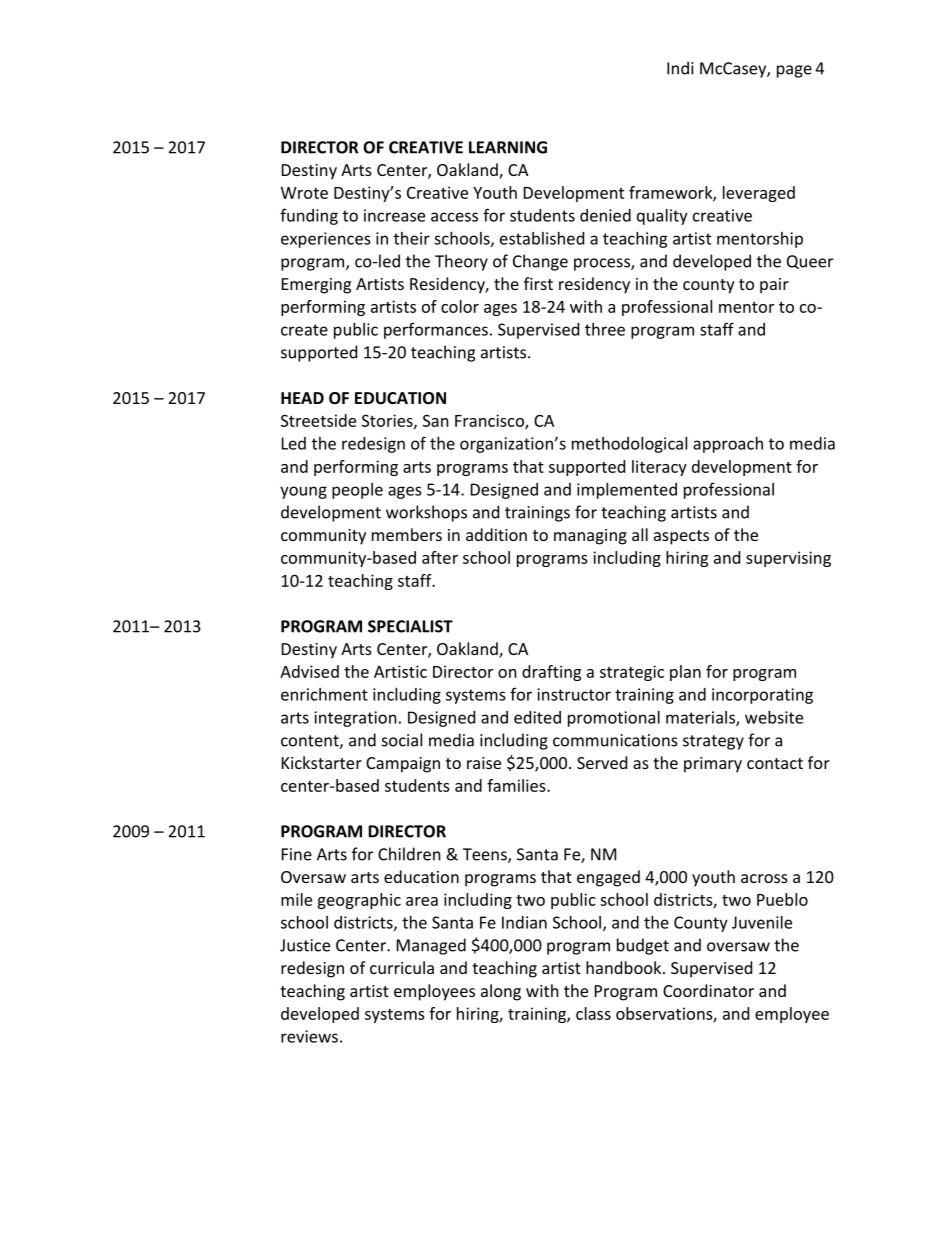  I want to click on Coordinator, so click(708, 990).
